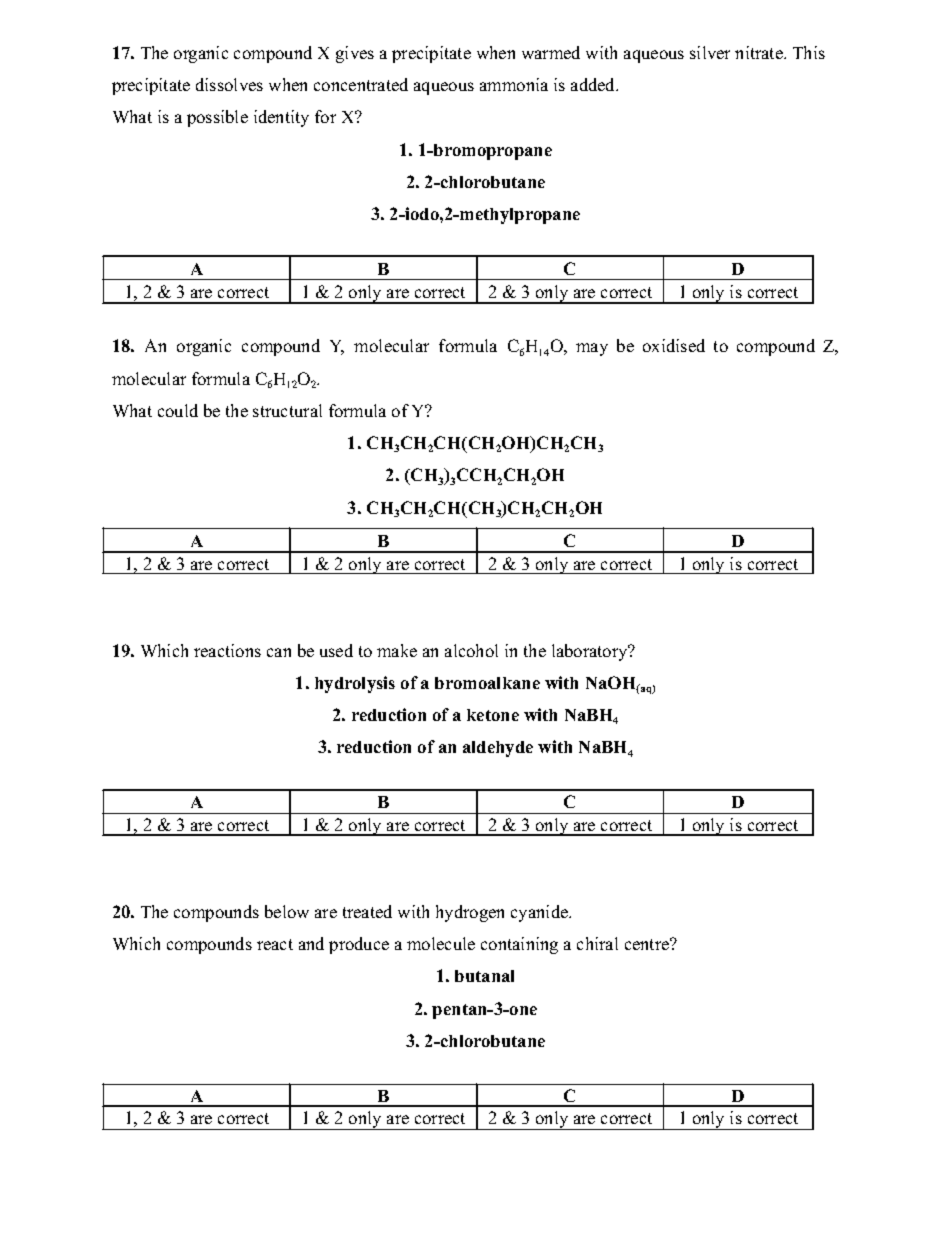  I want to click on alcohol, so click(471, 650).
